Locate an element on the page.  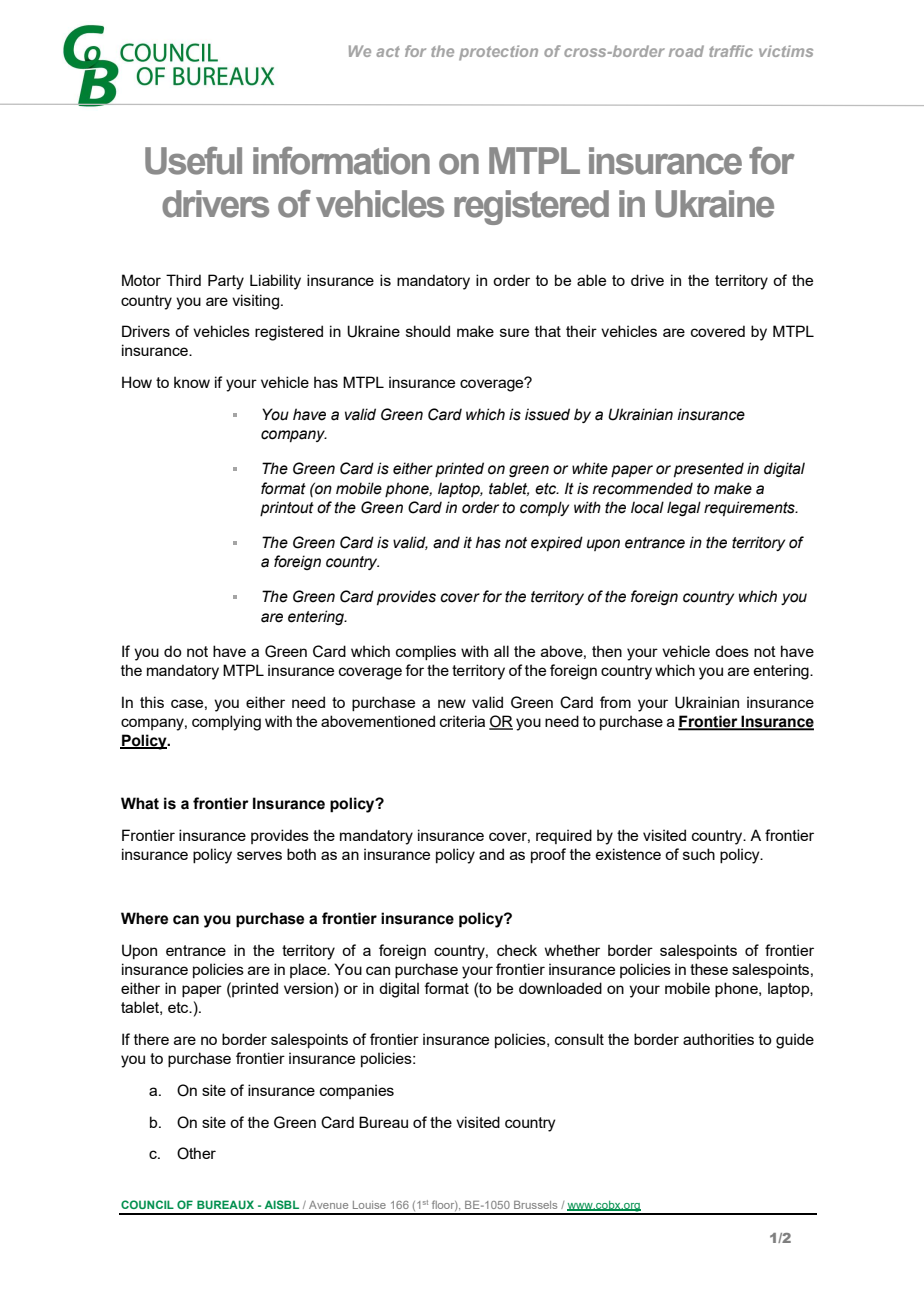
criteria is located at coordinates (462, 721).
